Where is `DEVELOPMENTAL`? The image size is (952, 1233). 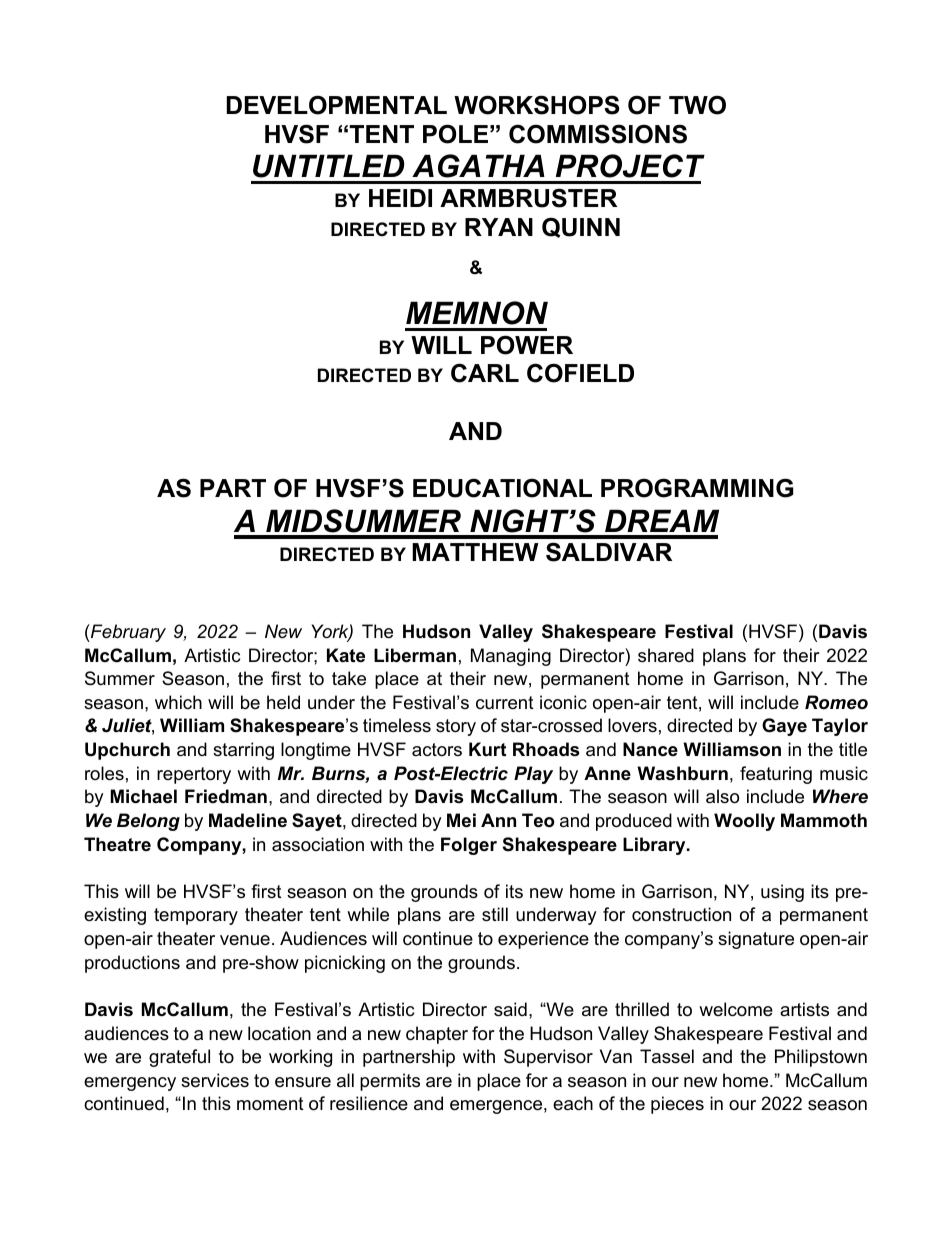 DEVELOPMENTAL is located at coordinates (337, 105).
